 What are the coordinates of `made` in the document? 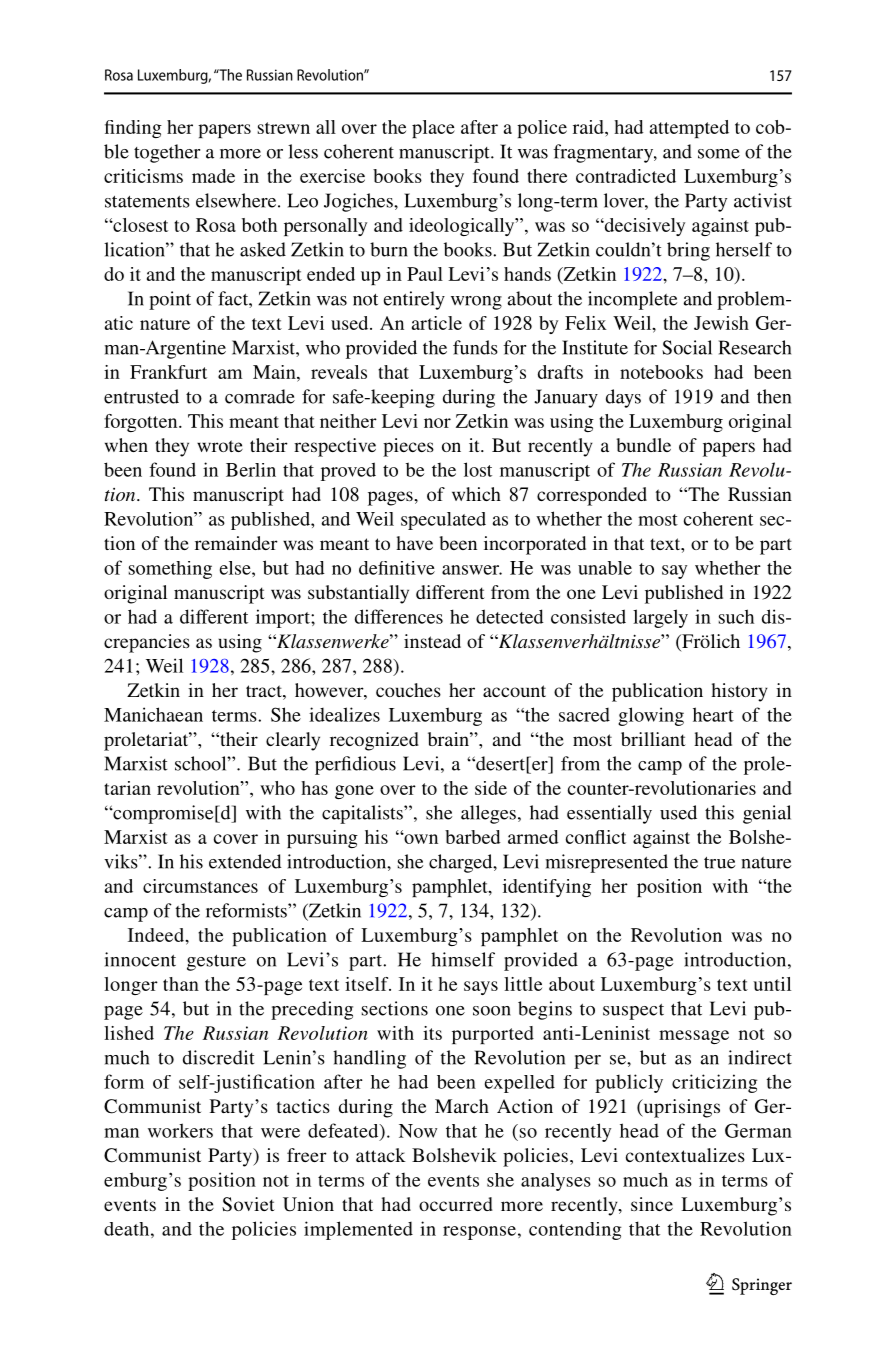 It's located at (213, 176).
